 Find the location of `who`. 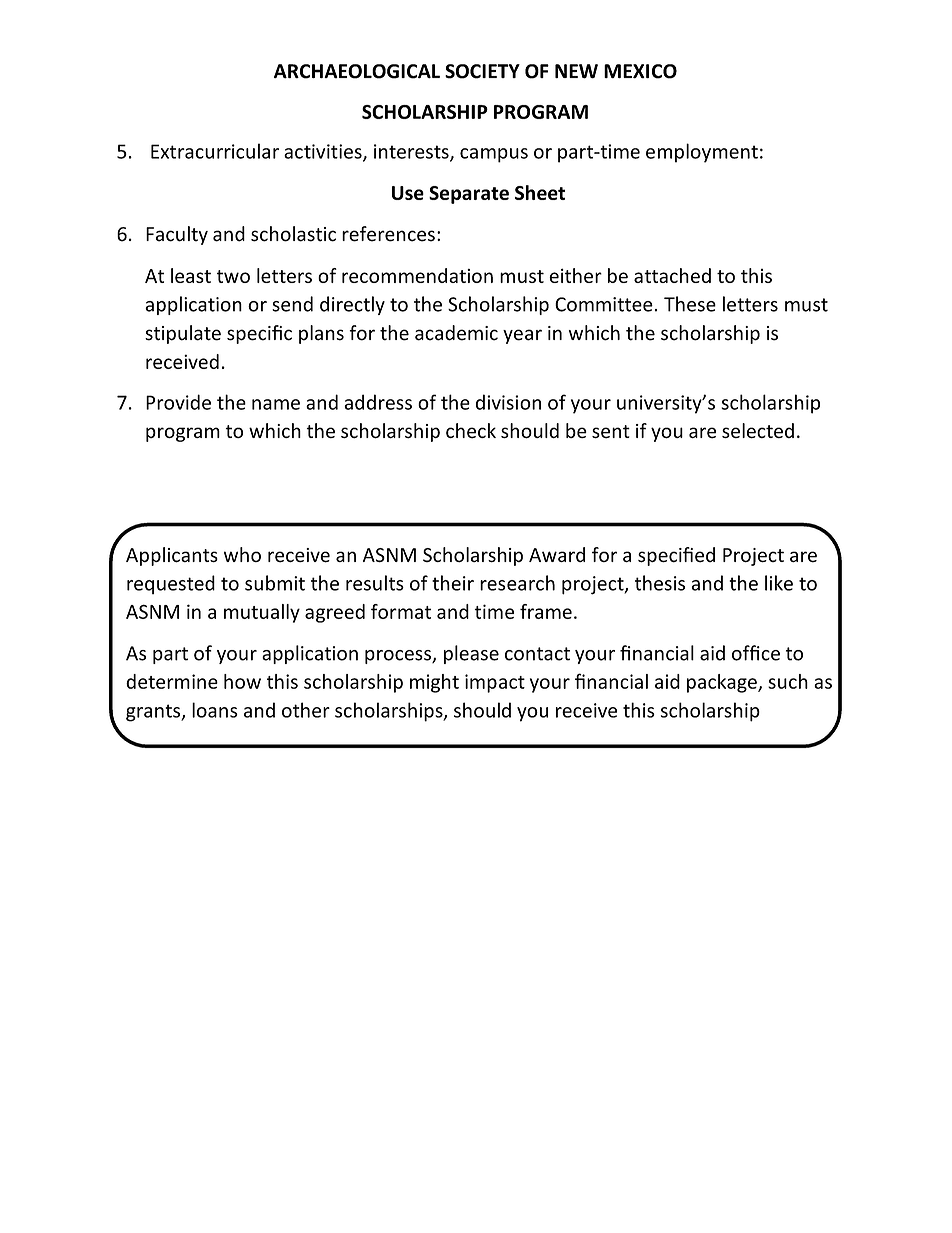

who is located at coordinates (242, 554).
